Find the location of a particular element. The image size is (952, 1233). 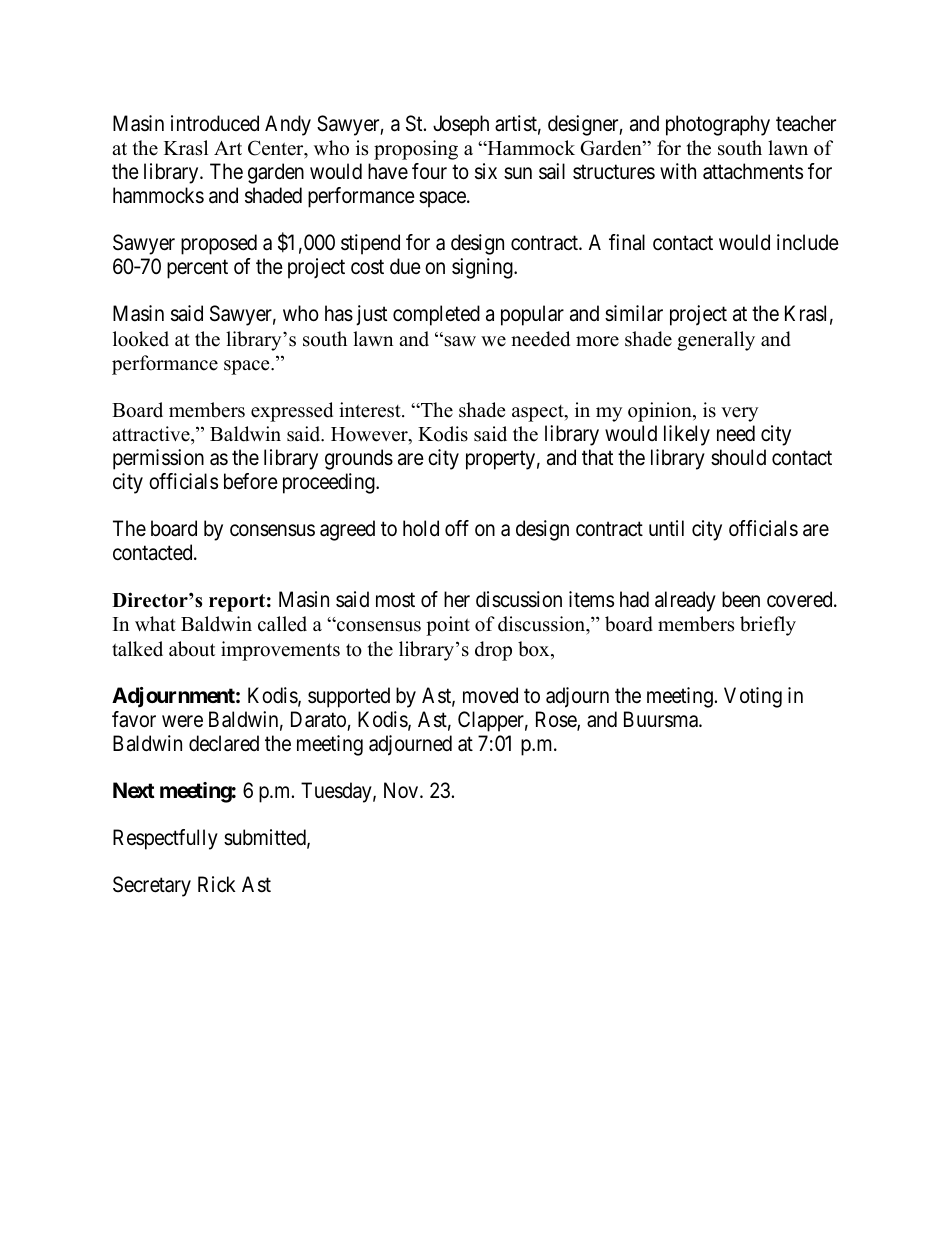

point is located at coordinates (448, 626).
